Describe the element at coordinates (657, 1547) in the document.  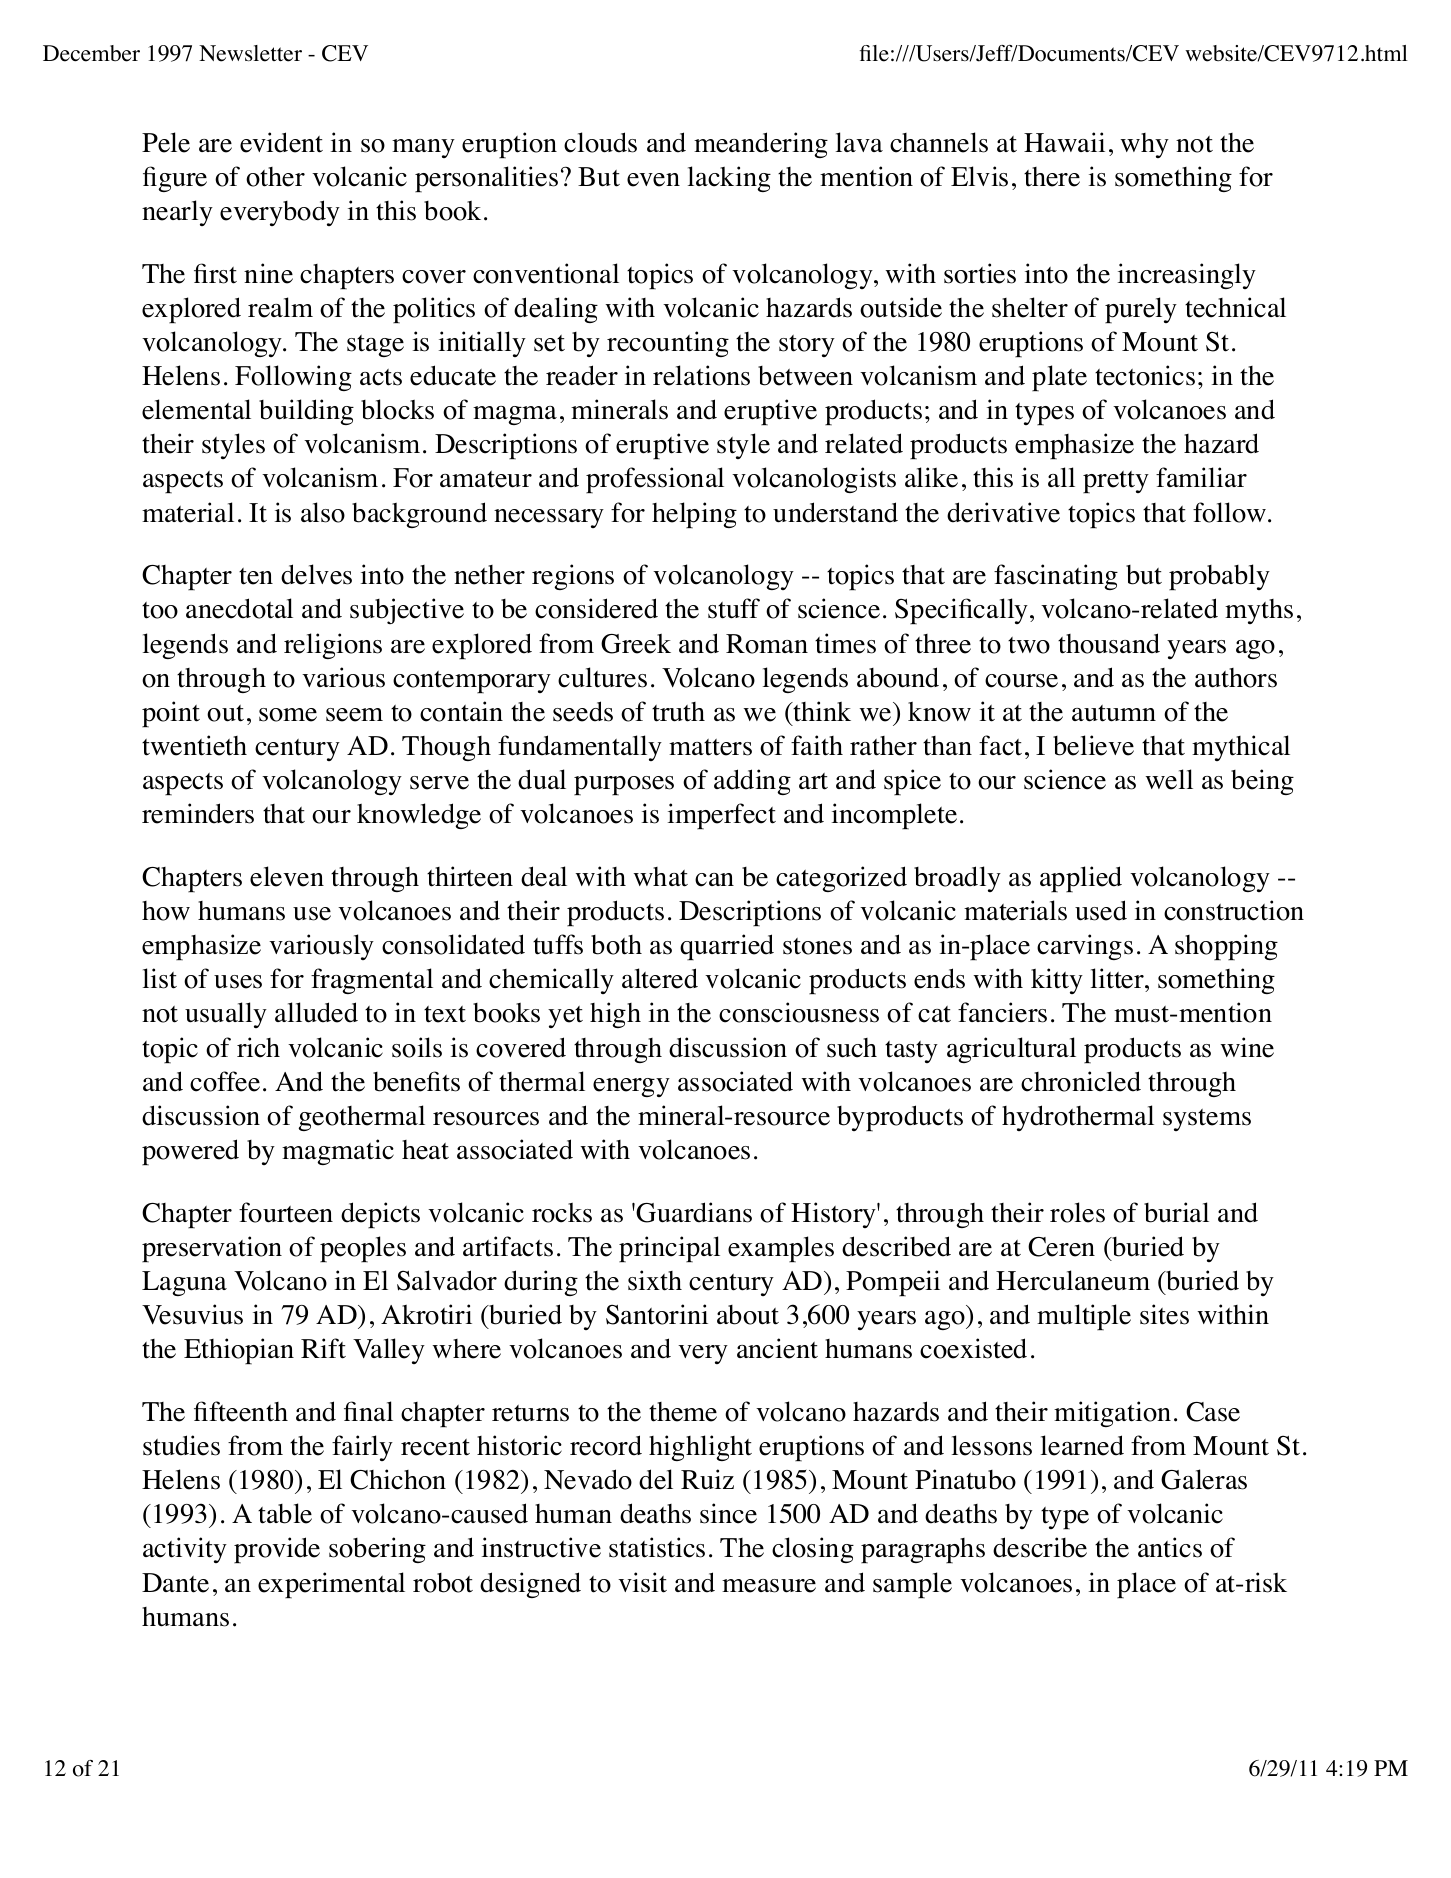
I see `statistics` at that location.
